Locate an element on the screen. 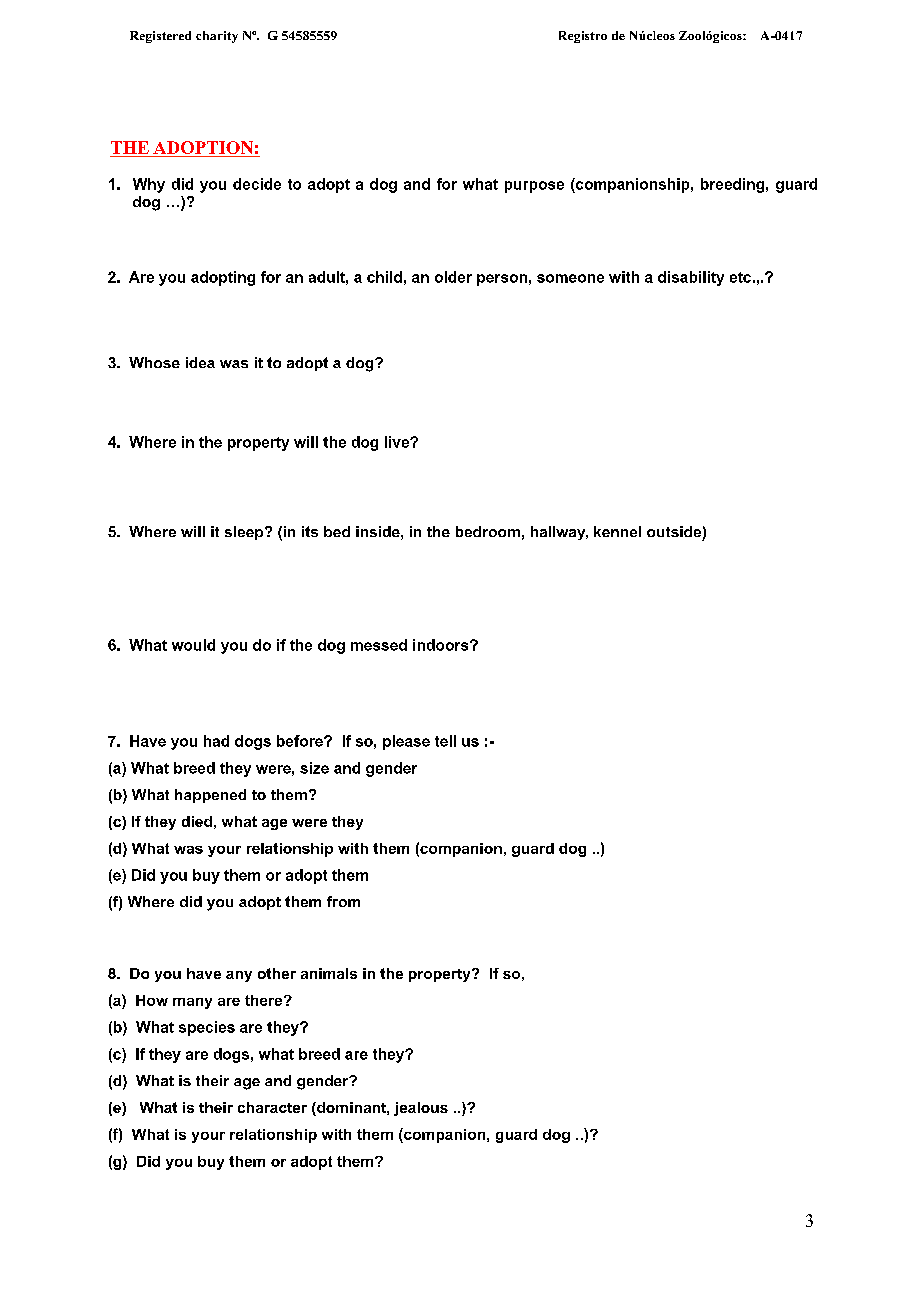  charity is located at coordinates (217, 37).
